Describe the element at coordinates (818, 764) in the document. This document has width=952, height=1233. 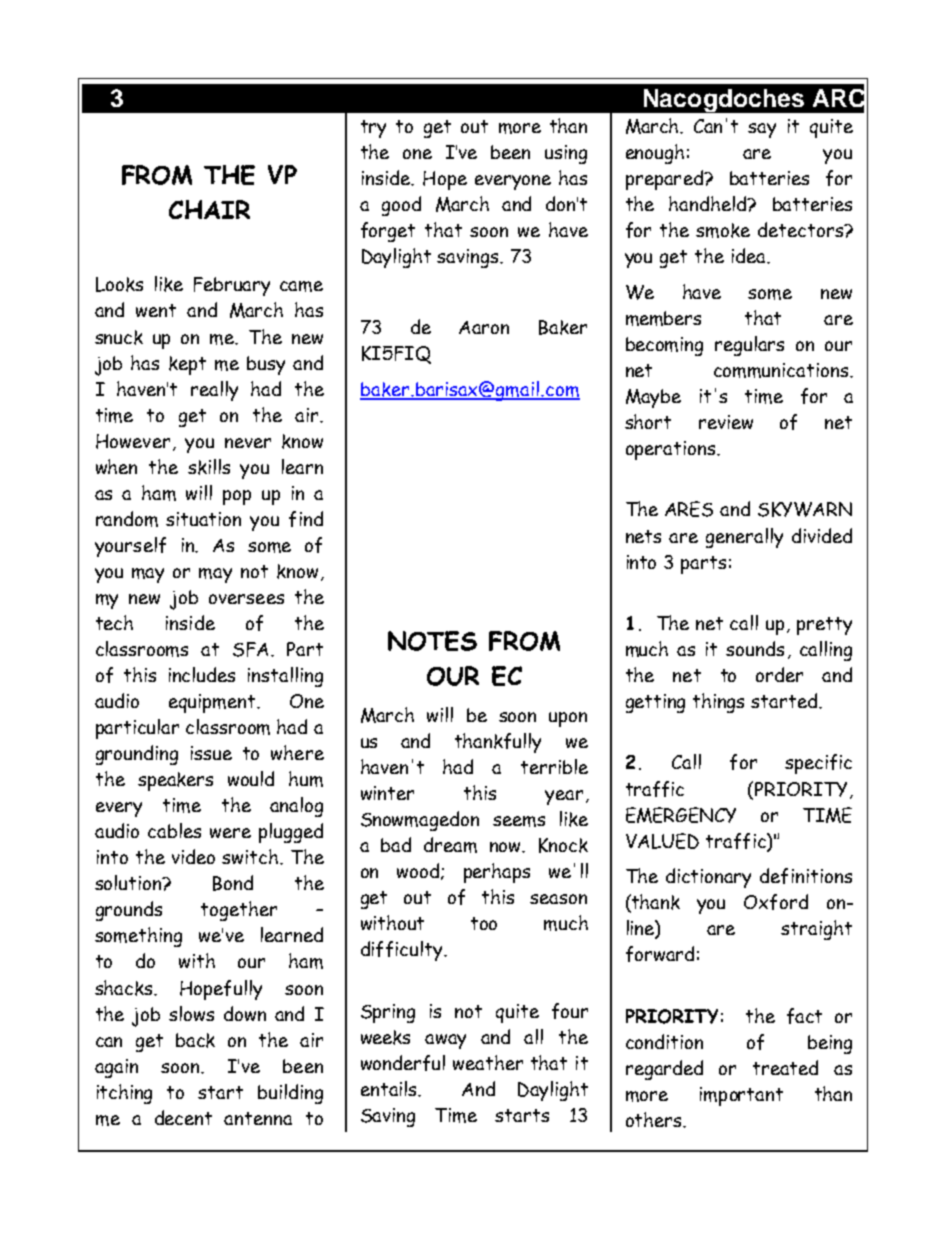
I see `specific` at that location.
